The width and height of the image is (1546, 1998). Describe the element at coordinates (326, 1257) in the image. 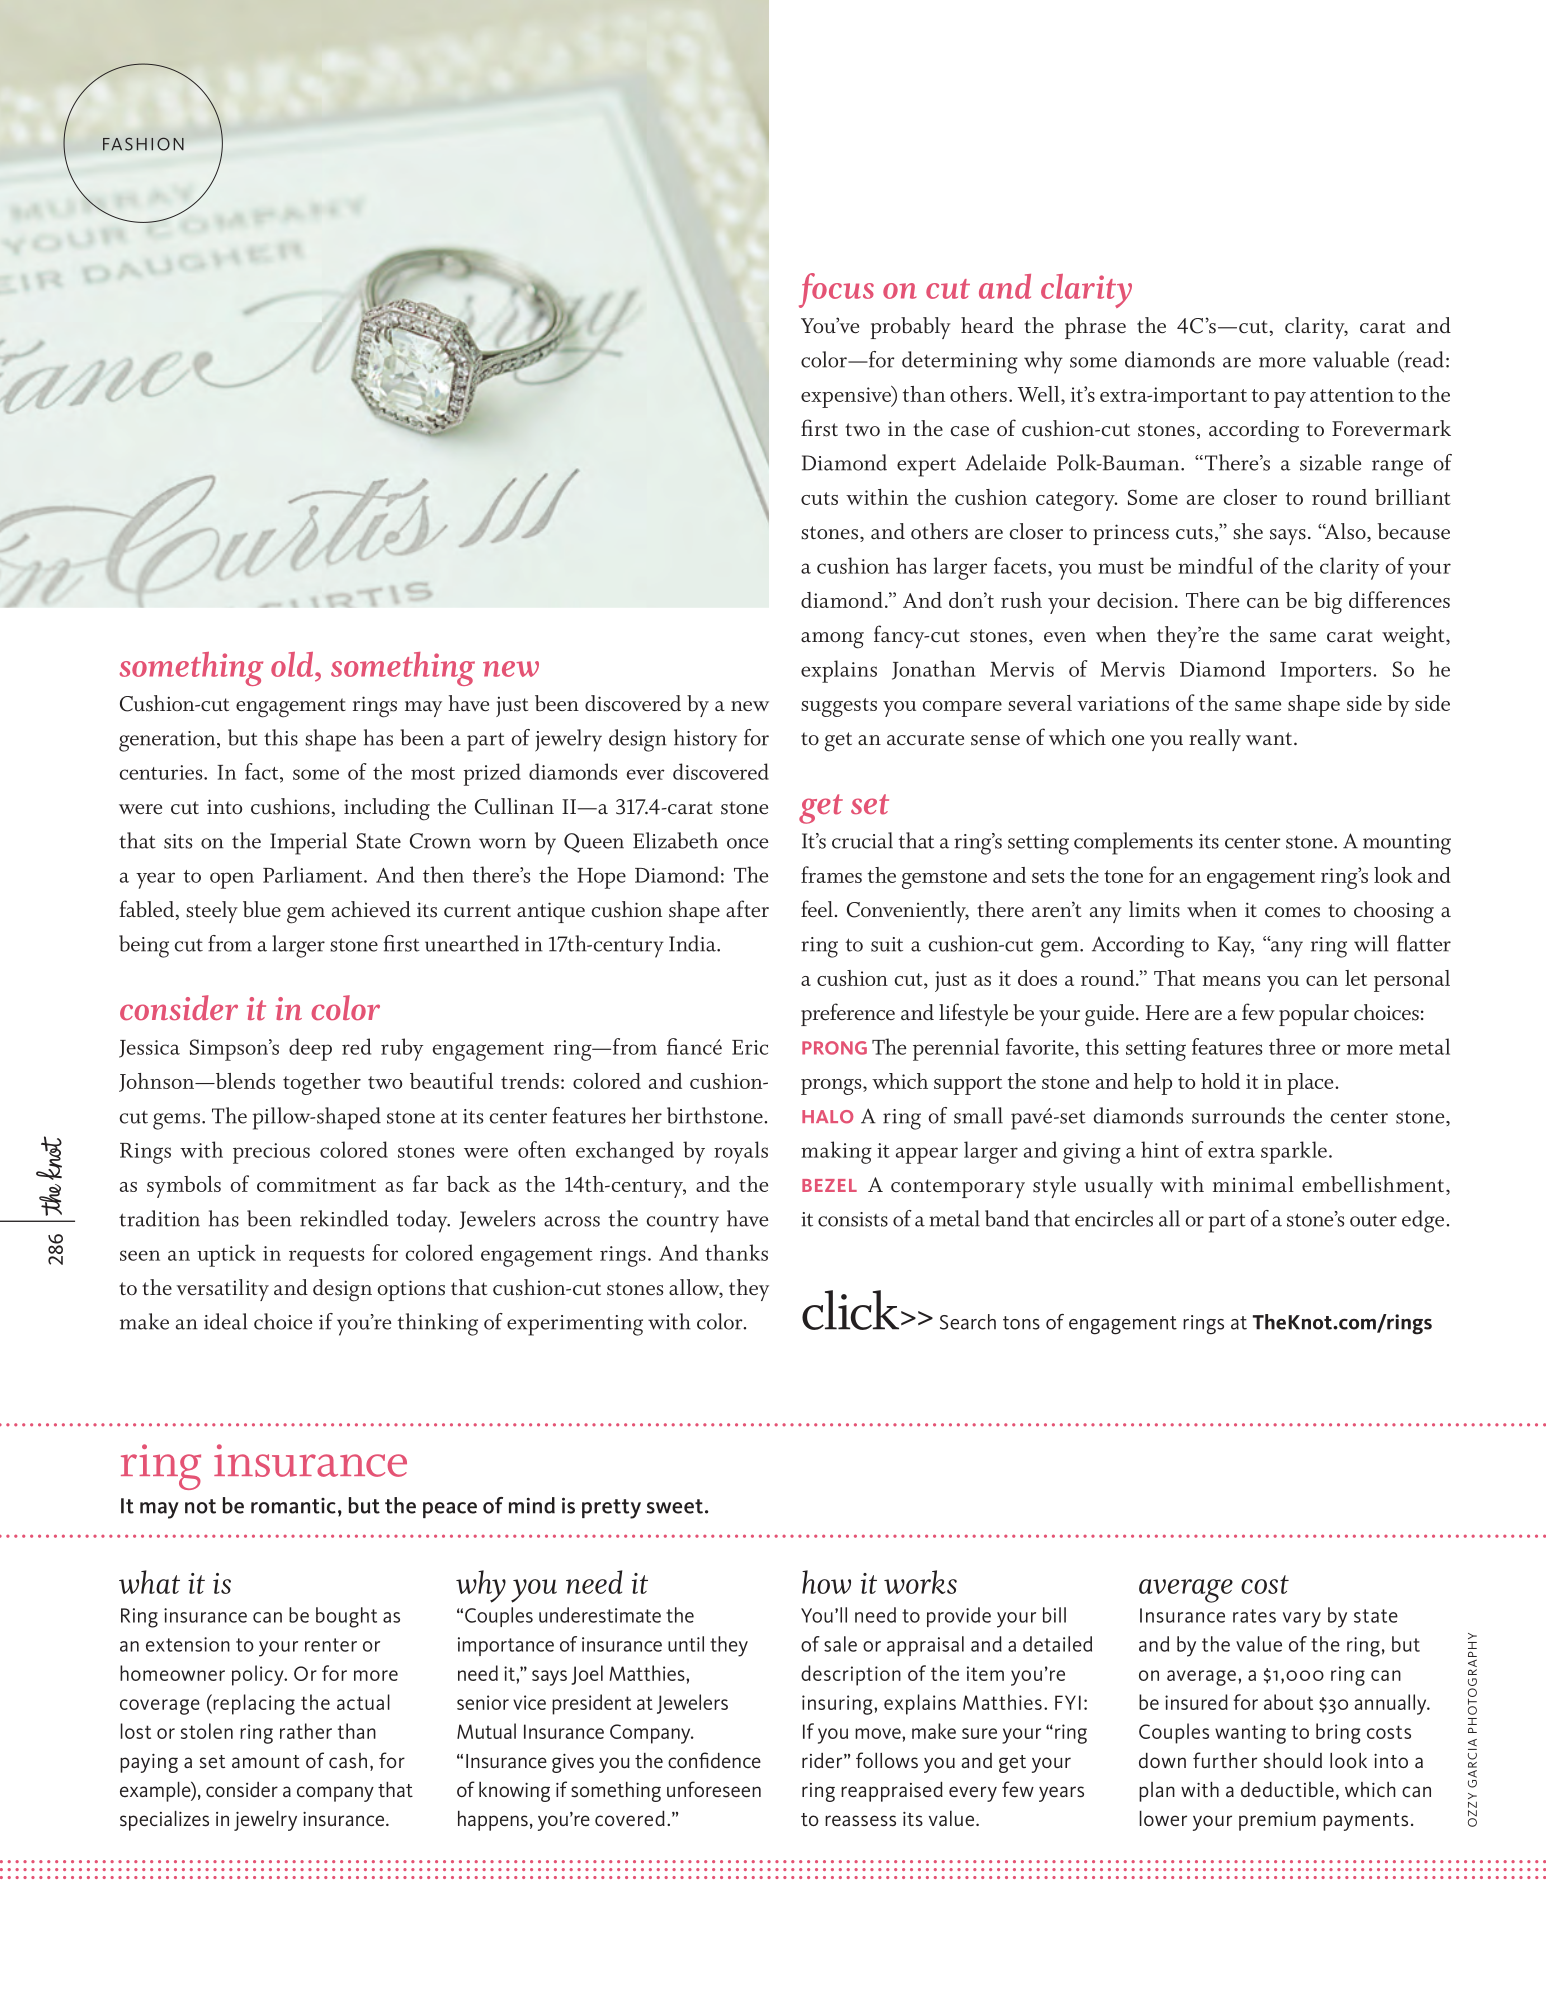

I see `requests` at that location.
